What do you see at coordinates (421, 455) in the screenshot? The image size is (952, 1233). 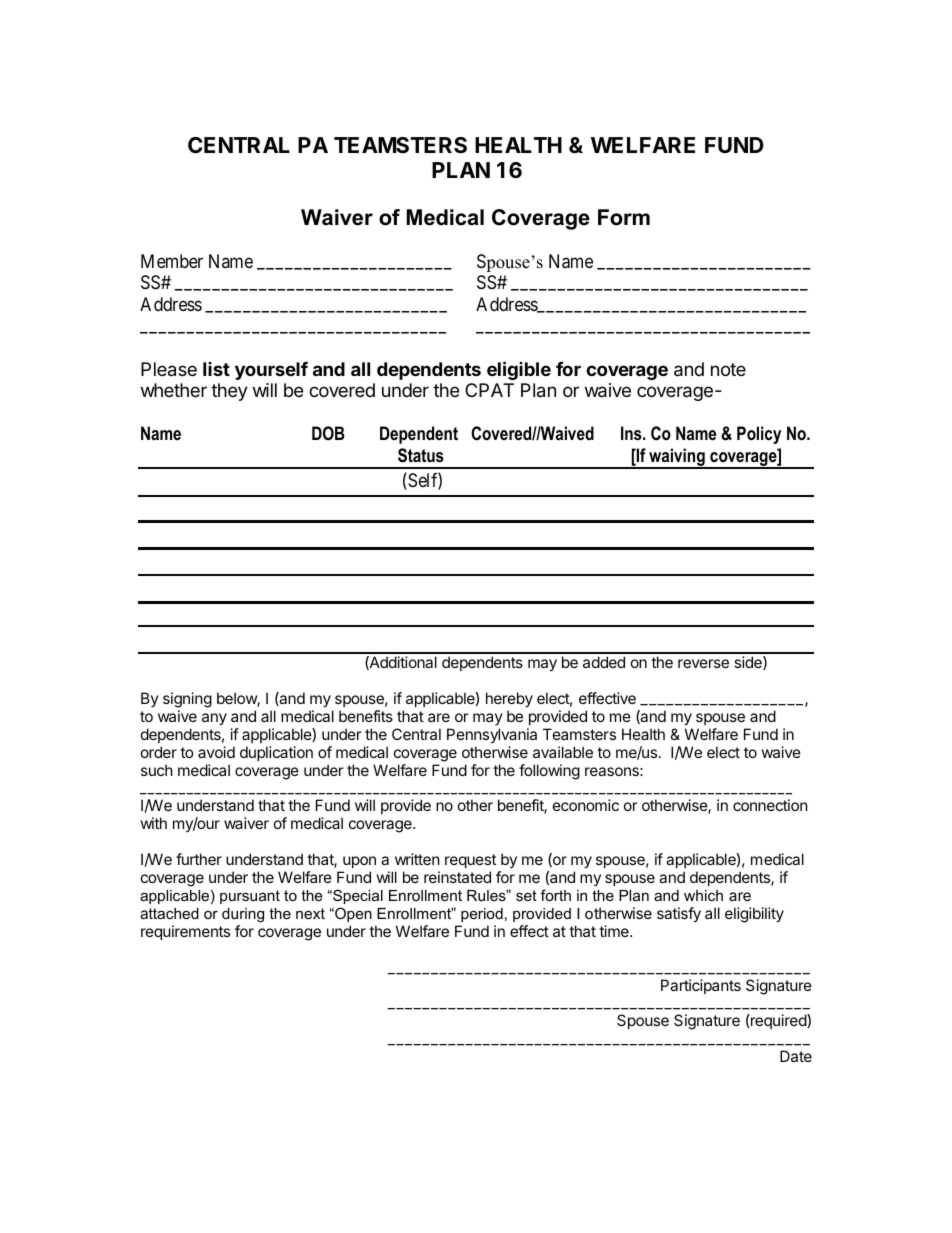 I see `Status` at bounding box center [421, 455].
